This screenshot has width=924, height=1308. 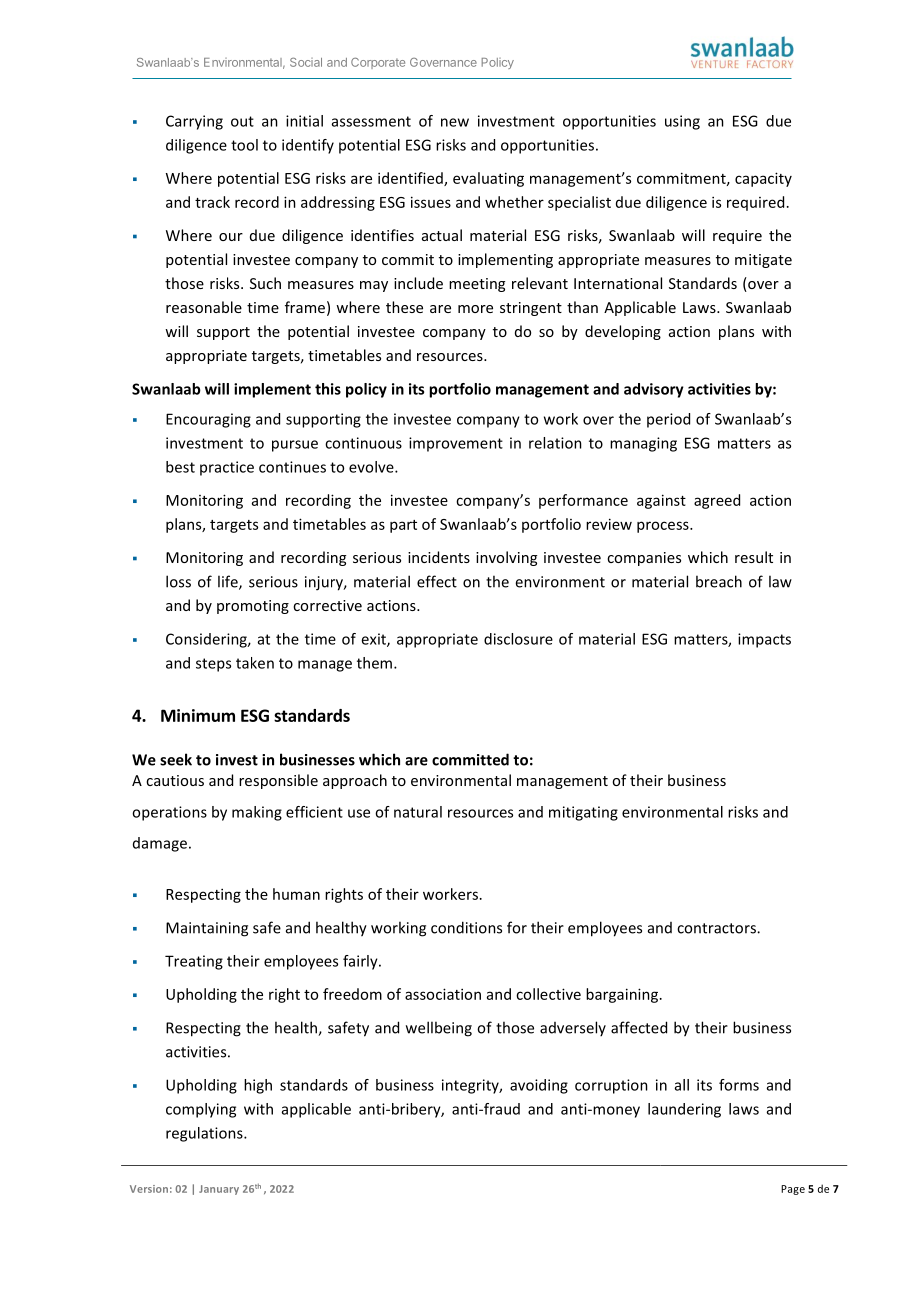 What do you see at coordinates (205, 1134) in the screenshot?
I see `regulations` at bounding box center [205, 1134].
